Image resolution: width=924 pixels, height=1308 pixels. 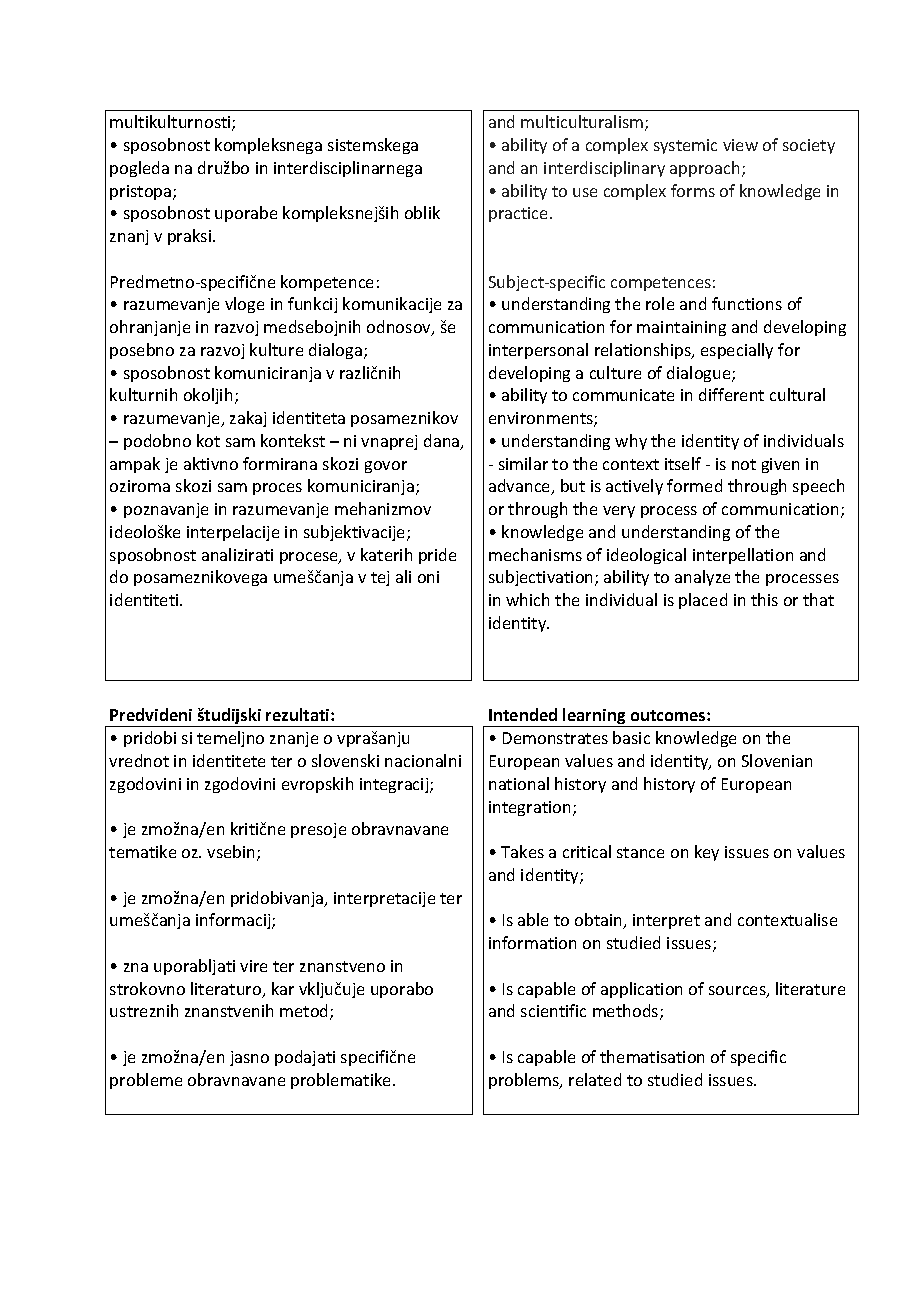 What do you see at coordinates (542, 419) in the screenshot?
I see `environments` at bounding box center [542, 419].
